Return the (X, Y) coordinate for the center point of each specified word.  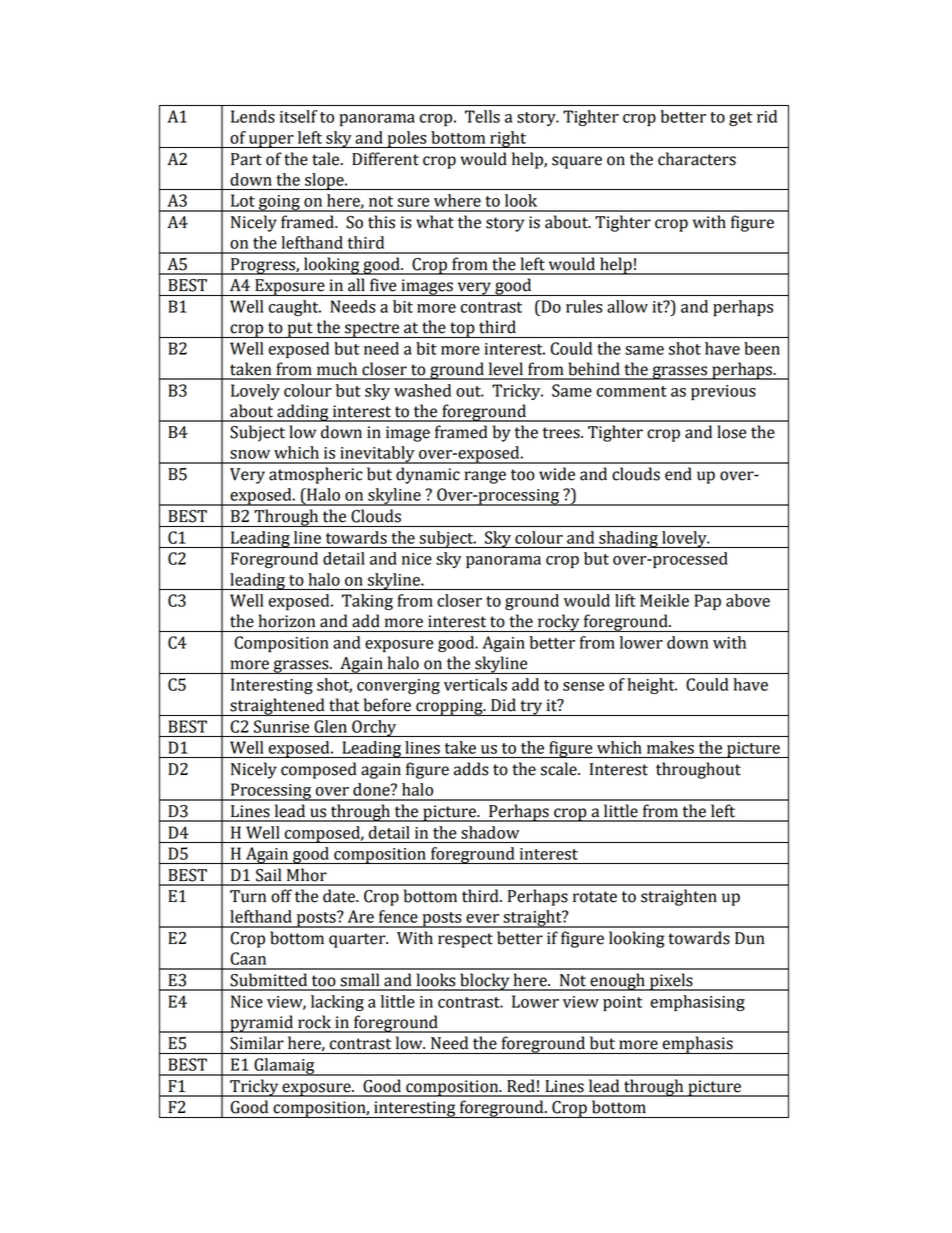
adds (471, 769)
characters (697, 159)
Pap (707, 602)
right (508, 139)
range (485, 477)
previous (723, 392)
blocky (485, 982)
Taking (367, 602)
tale (327, 159)
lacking (337, 1003)
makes (670, 747)
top (462, 330)
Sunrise (281, 726)
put (300, 330)
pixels (671, 982)
